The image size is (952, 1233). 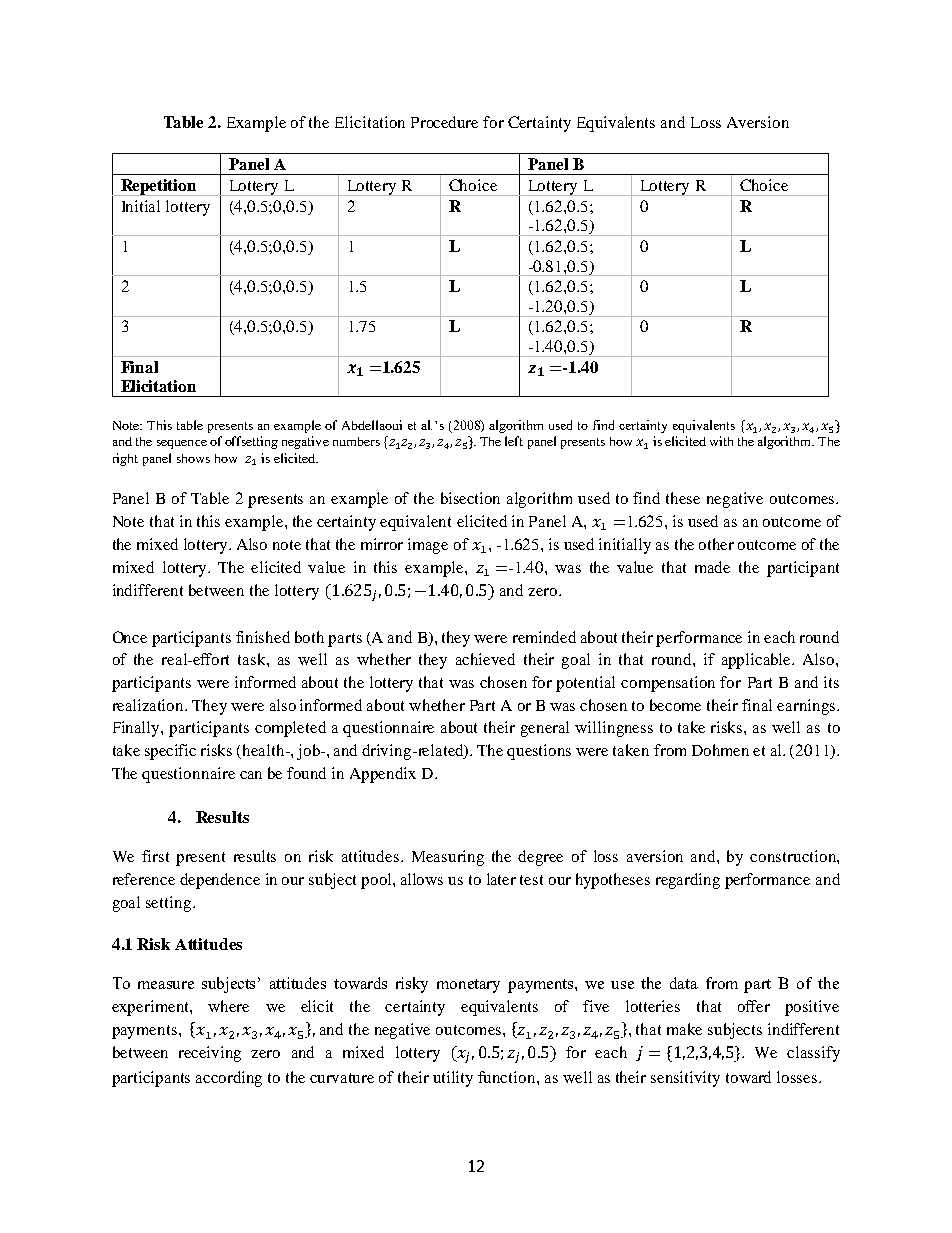 I want to click on Repetition, so click(x=159, y=187).
